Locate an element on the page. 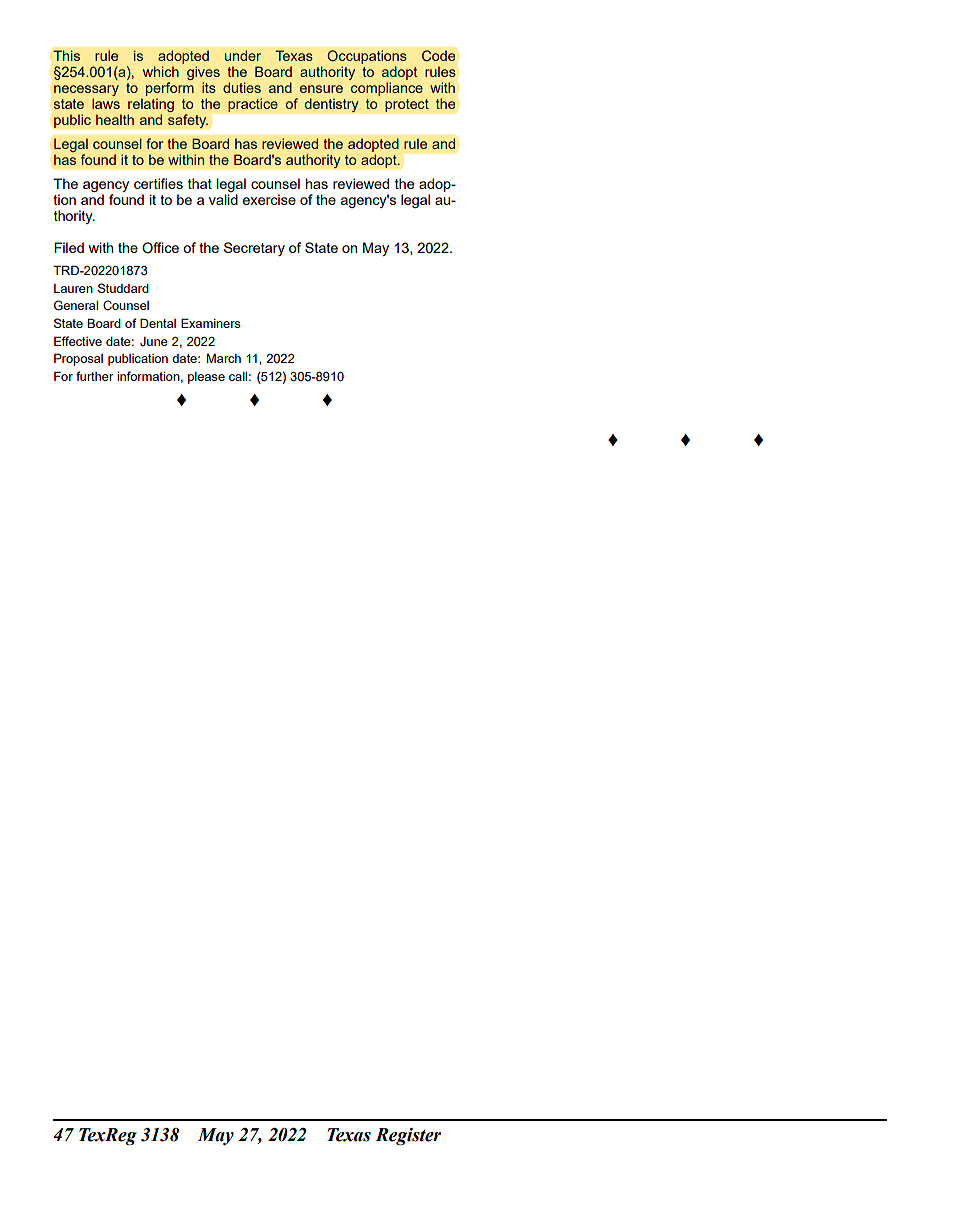 The image size is (980, 1211). Register is located at coordinates (408, 1137).
